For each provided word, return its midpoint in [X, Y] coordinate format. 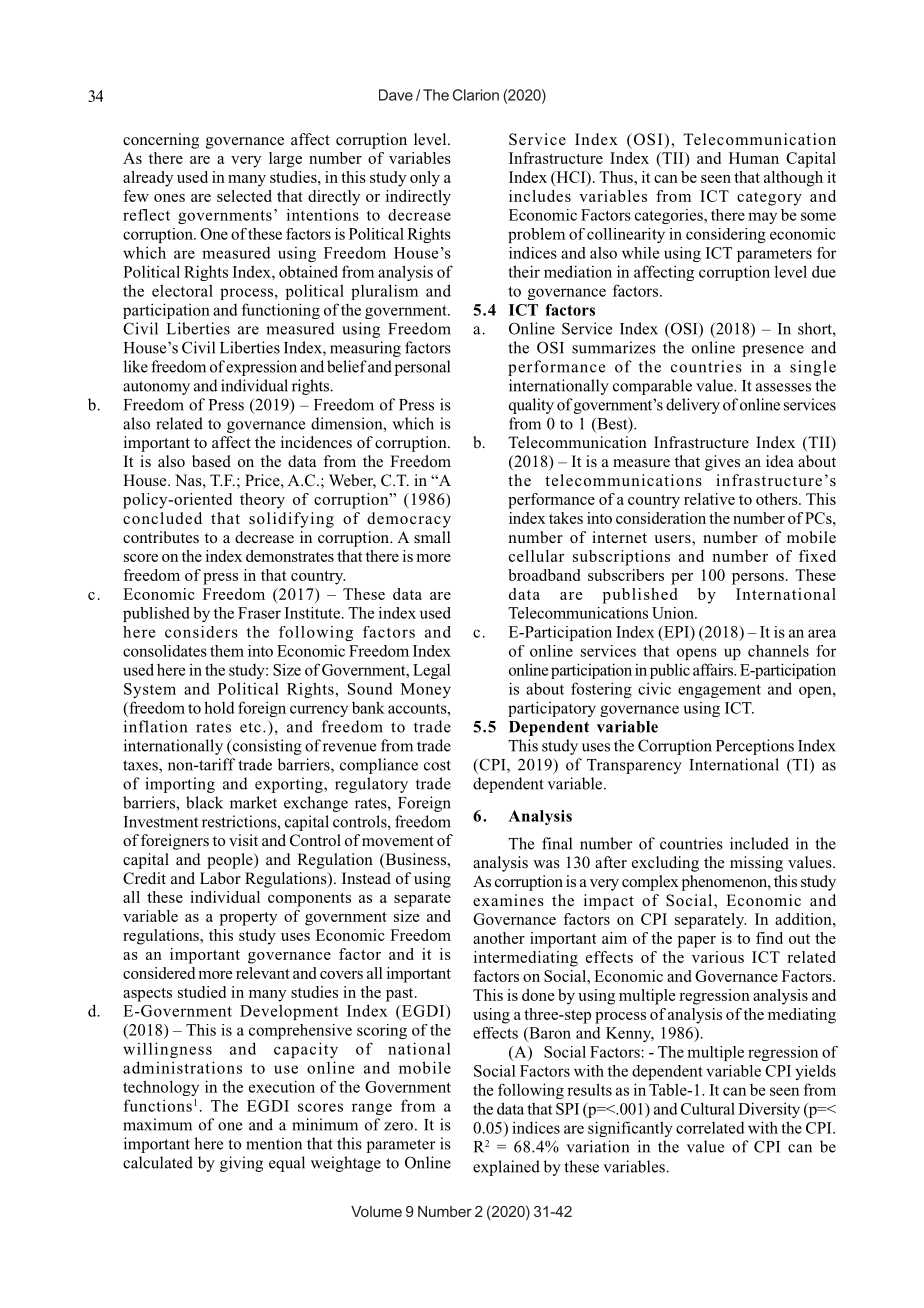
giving [241, 1164]
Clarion [476, 95]
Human [754, 158]
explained [506, 1168]
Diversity [769, 1110]
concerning [161, 141]
